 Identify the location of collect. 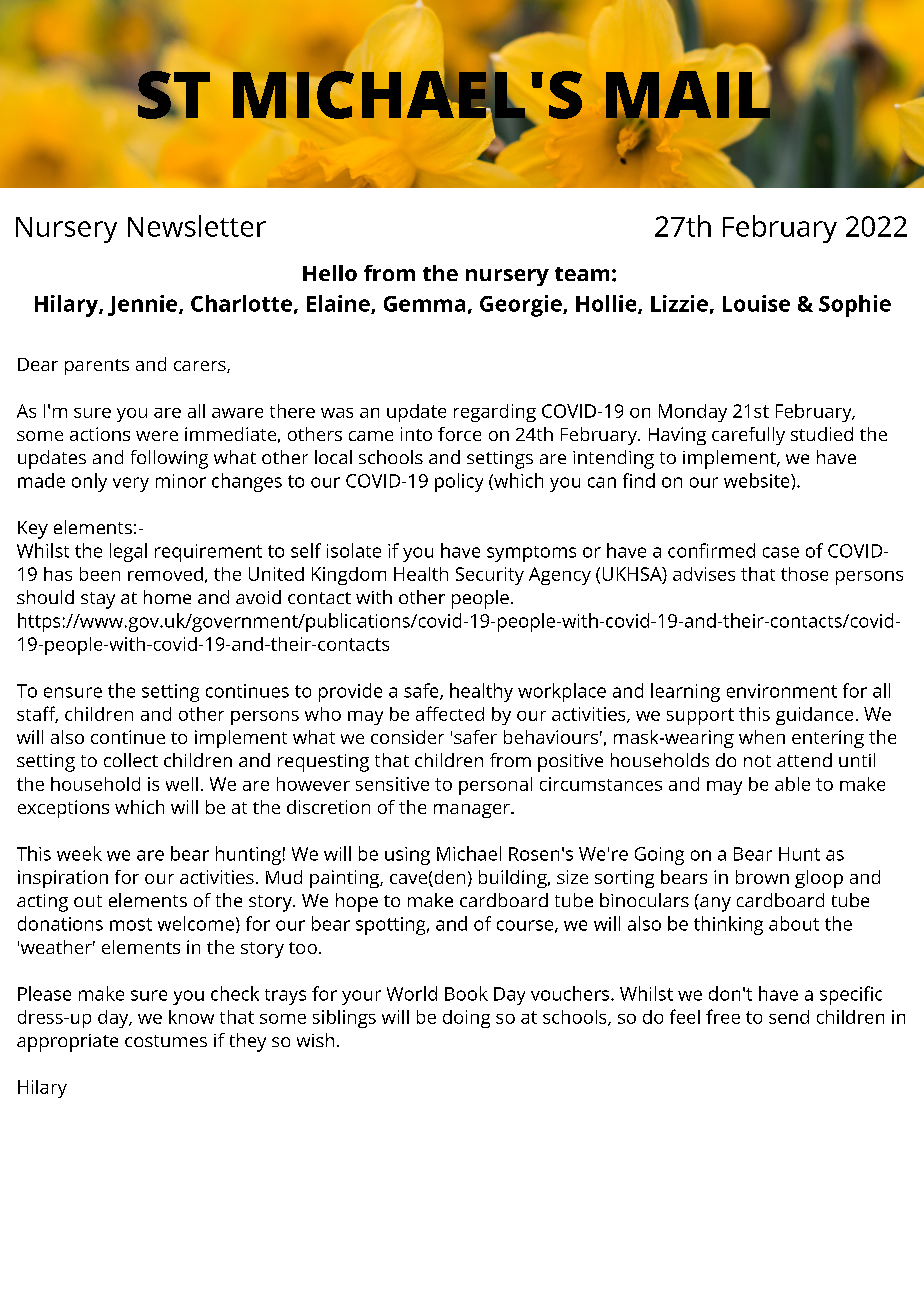
(131, 760).
